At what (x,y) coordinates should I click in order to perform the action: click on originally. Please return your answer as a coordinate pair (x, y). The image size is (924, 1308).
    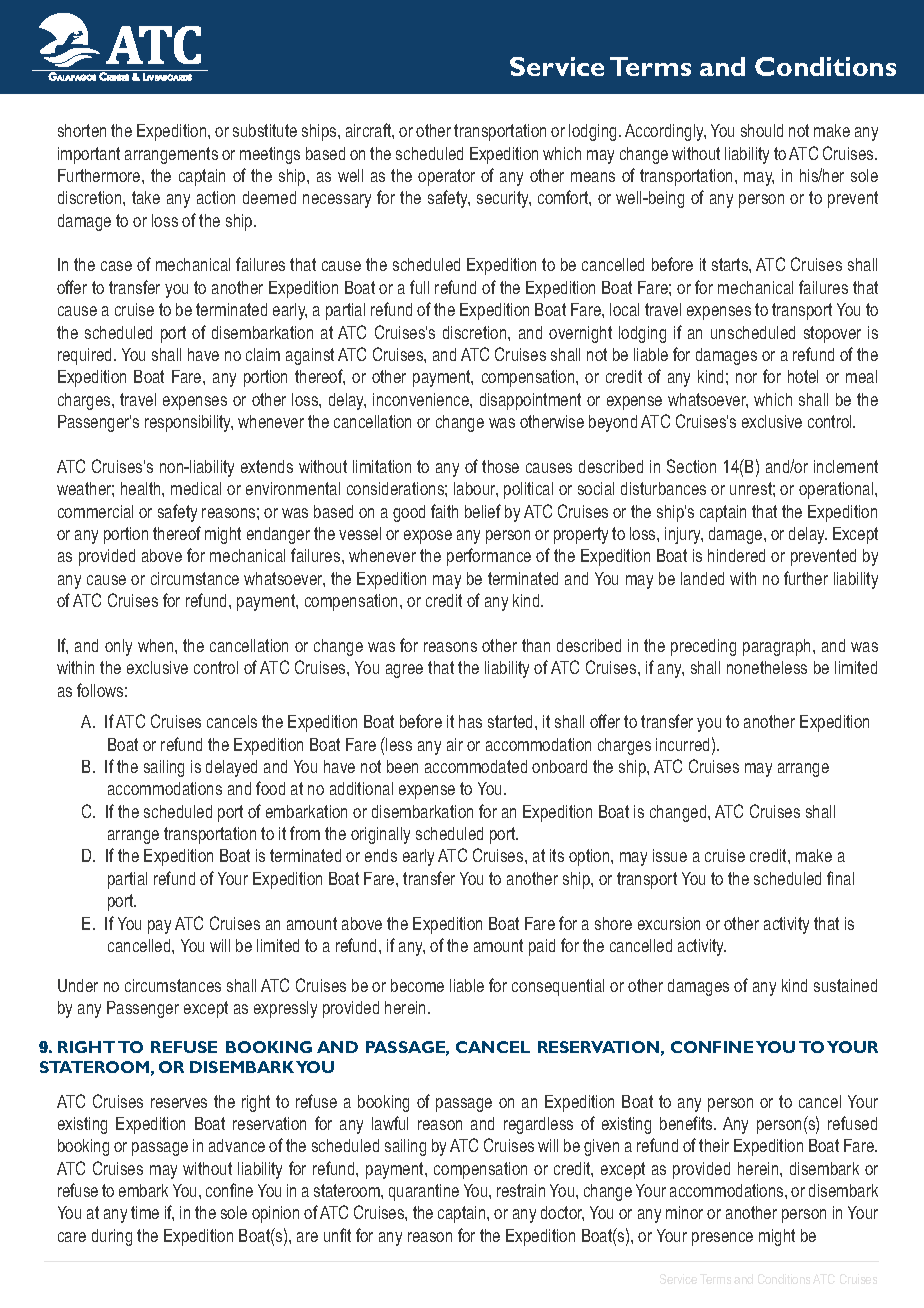
    Looking at the image, I should click on (380, 835).
